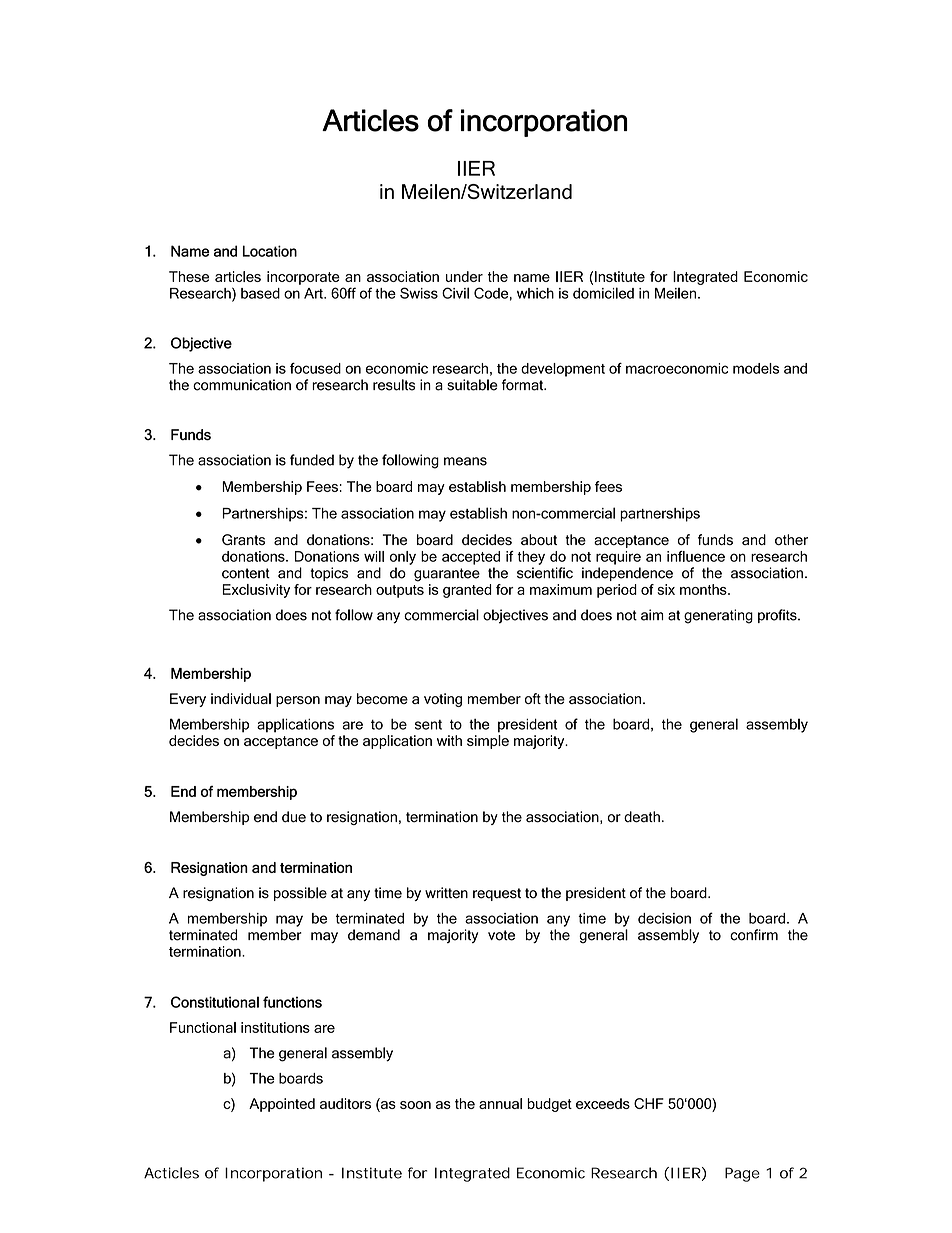 This screenshot has height=1233, width=952. Describe the element at coordinates (497, 894) in the screenshot. I see `request` at that location.
